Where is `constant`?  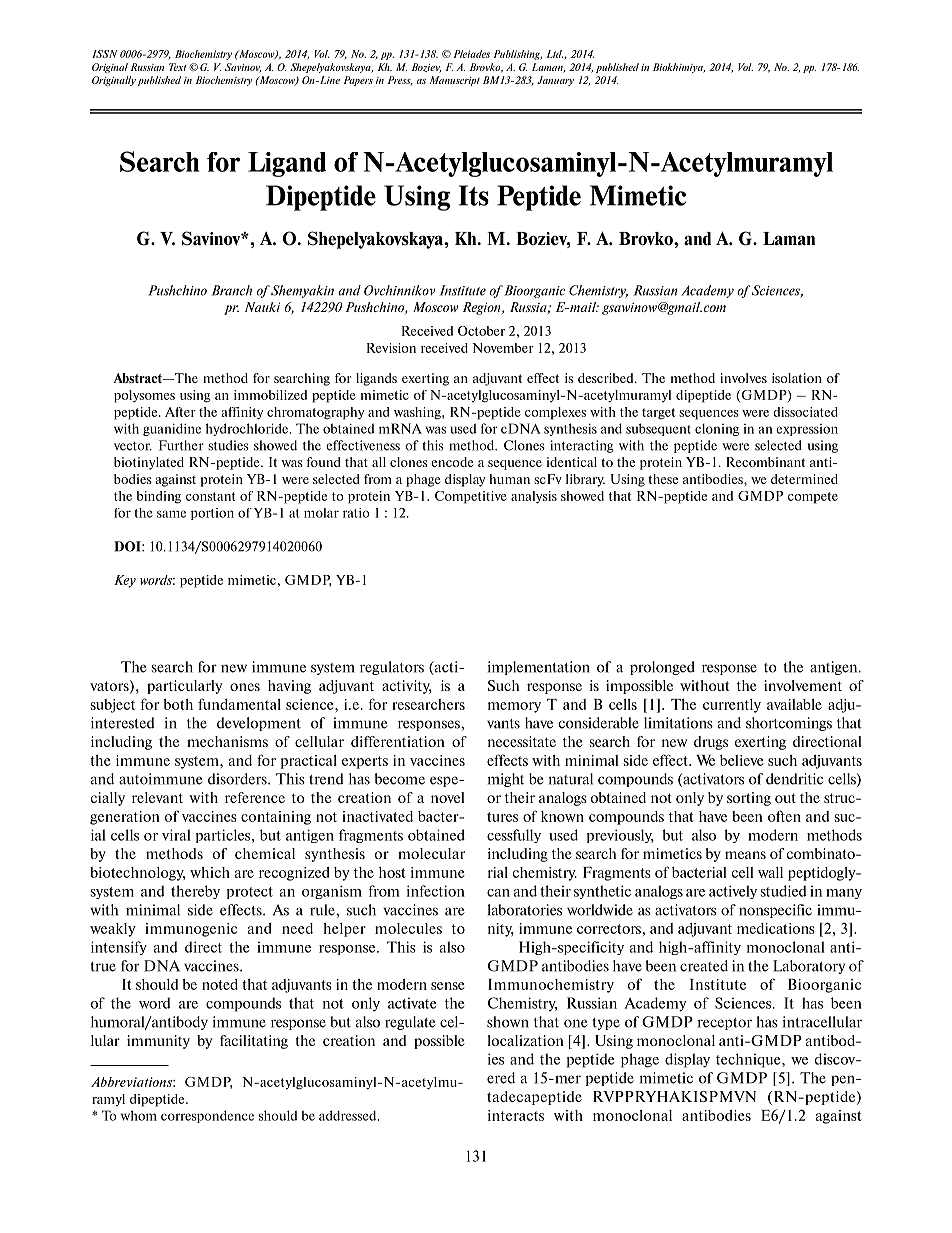 constant is located at coordinates (210, 496).
